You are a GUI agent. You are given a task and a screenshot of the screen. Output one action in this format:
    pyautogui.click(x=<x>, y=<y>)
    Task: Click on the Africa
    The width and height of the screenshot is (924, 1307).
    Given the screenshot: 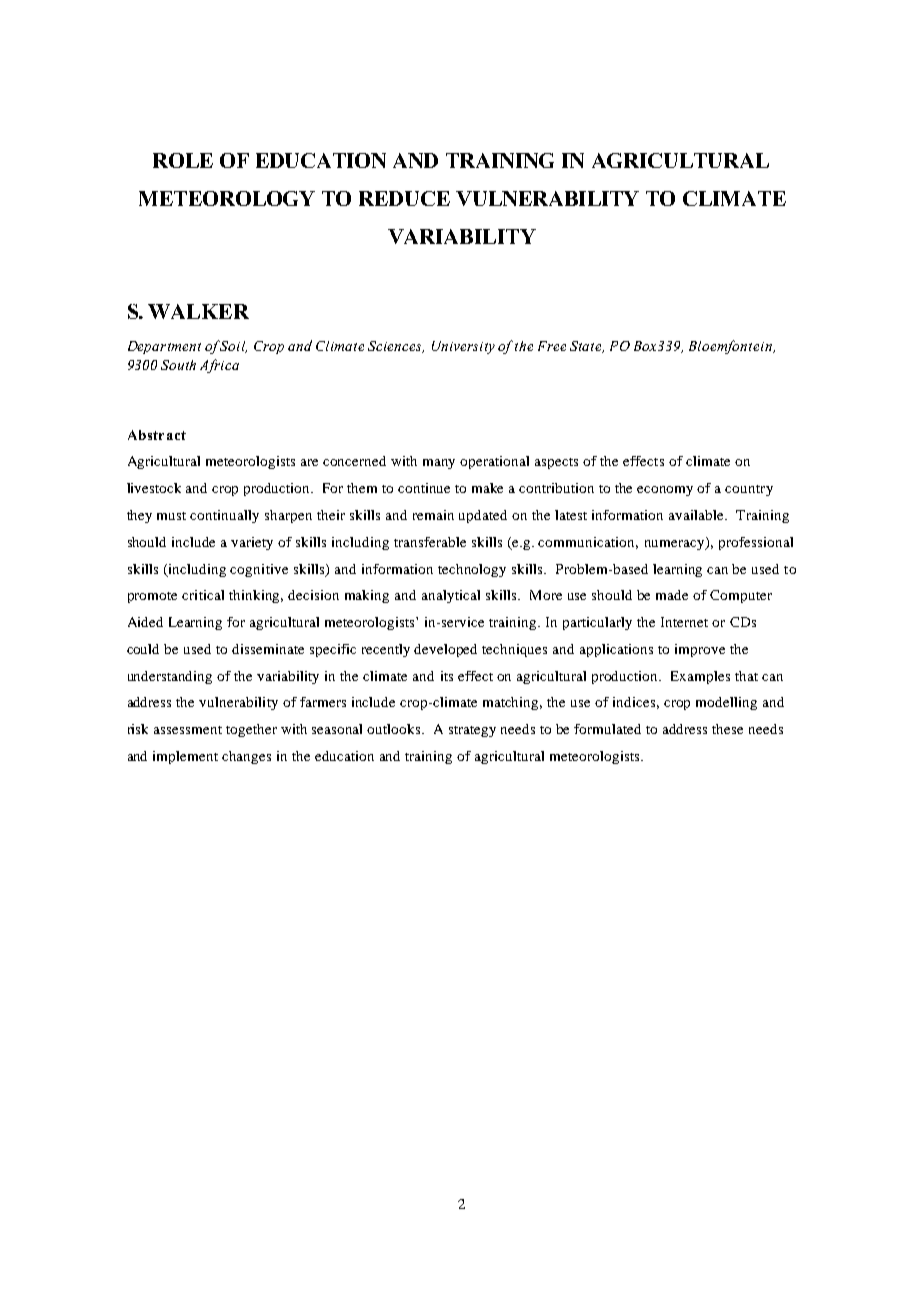 What is the action you would take?
    pyautogui.click(x=219, y=366)
